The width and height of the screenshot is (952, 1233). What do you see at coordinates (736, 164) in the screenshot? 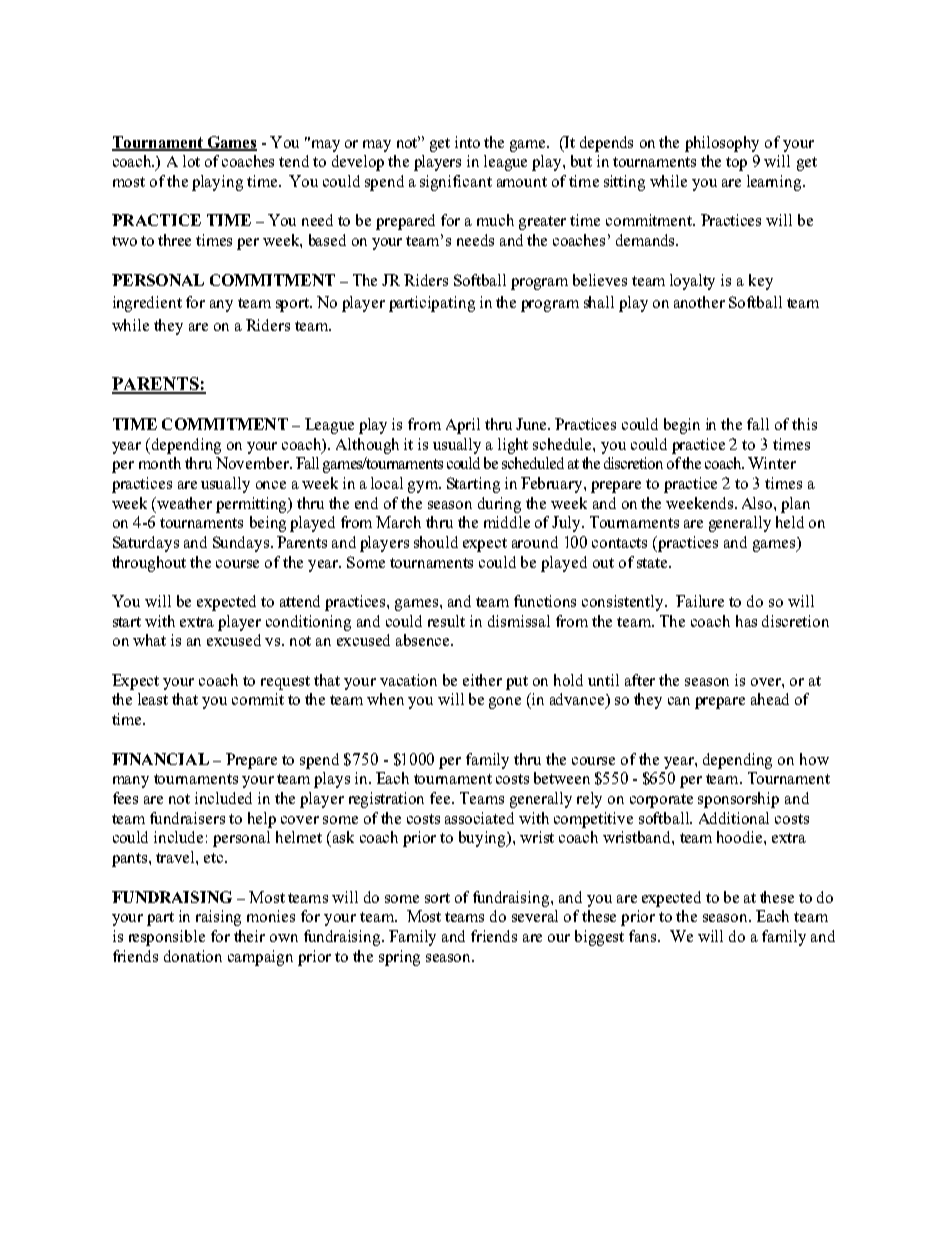
I see `top` at bounding box center [736, 164].
